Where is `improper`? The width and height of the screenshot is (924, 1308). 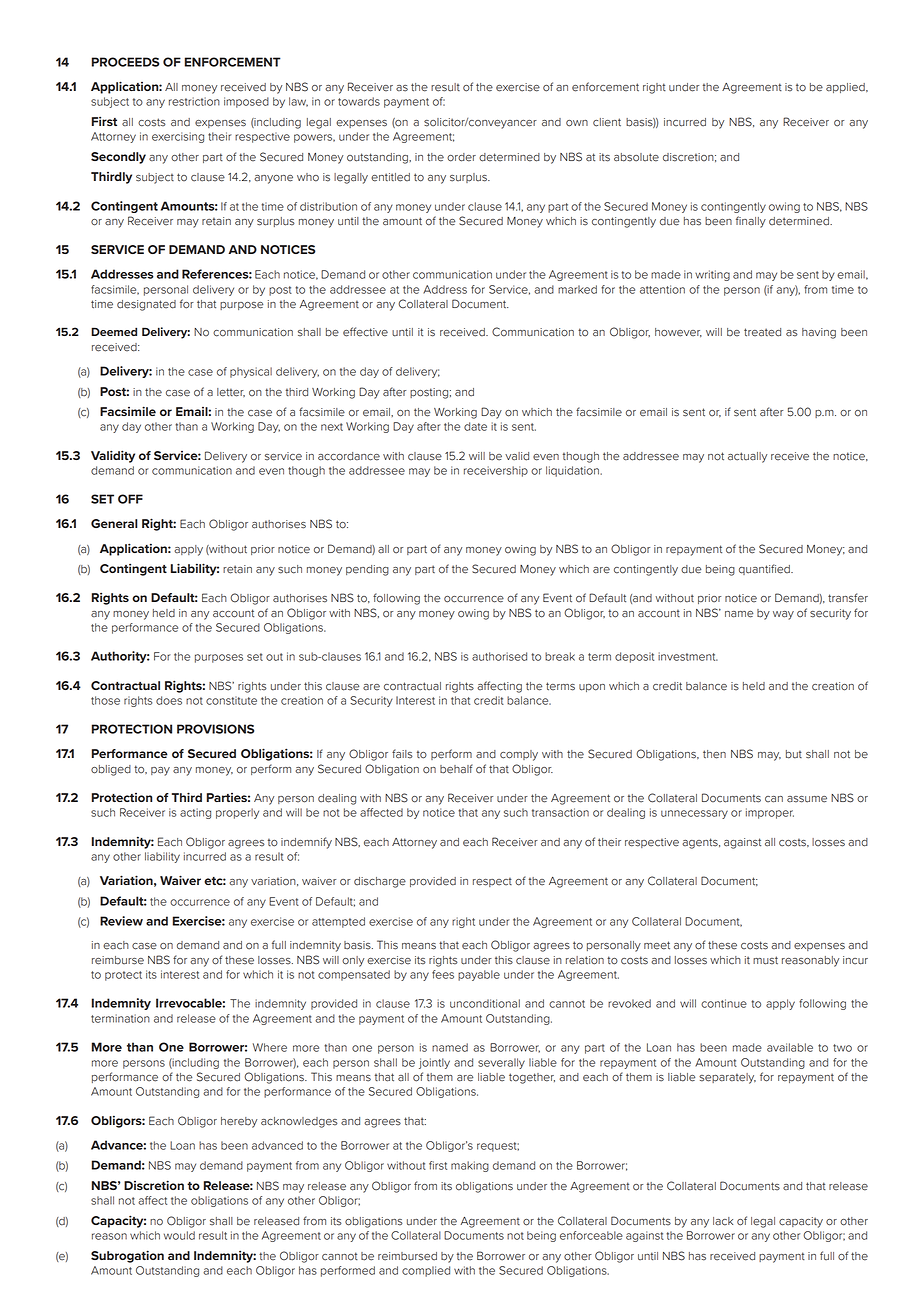 improper is located at coordinates (770, 813).
